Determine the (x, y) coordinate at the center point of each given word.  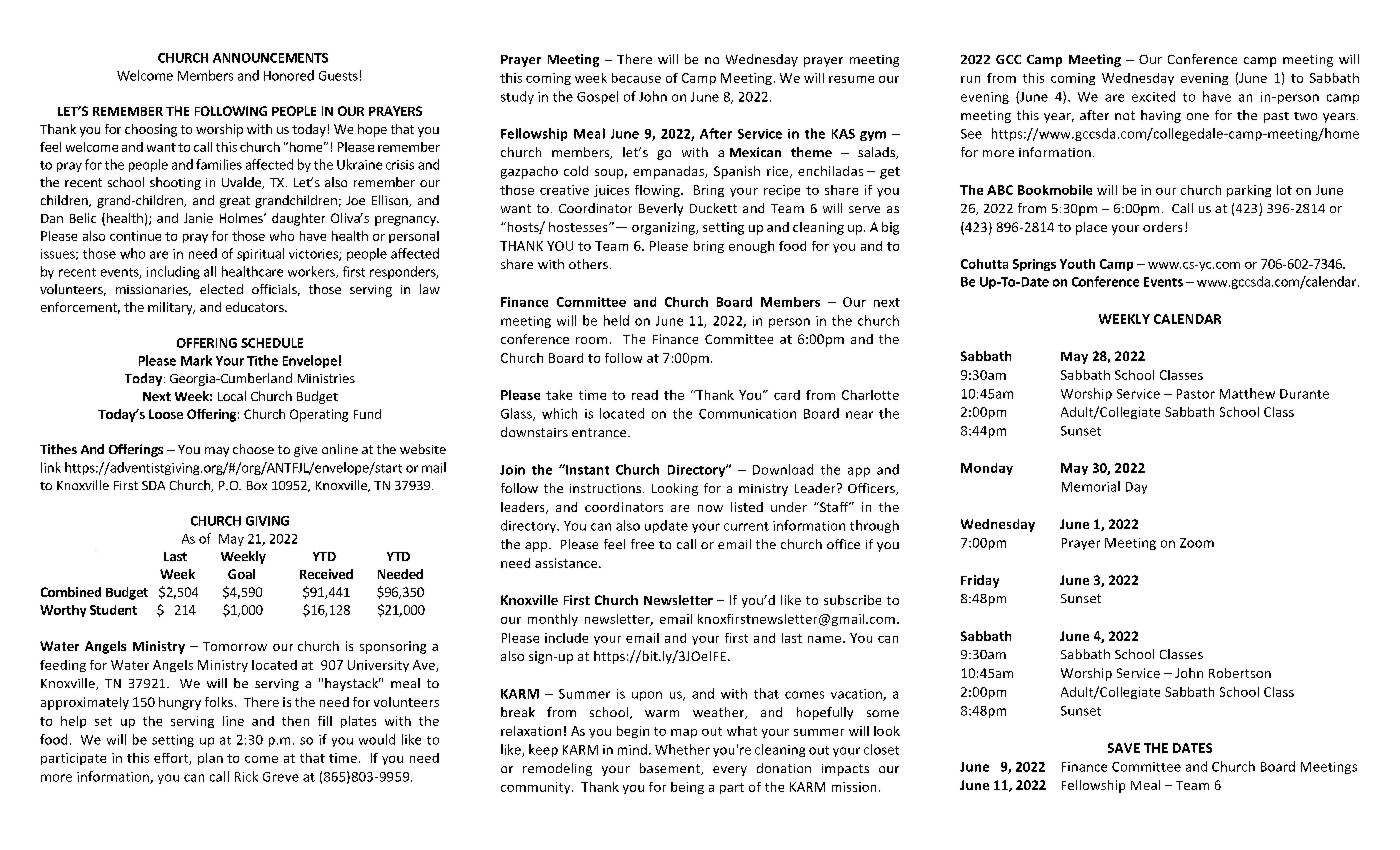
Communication (747, 414)
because (636, 78)
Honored (289, 75)
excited (1153, 96)
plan (210, 759)
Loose (166, 414)
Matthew (1247, 393)
